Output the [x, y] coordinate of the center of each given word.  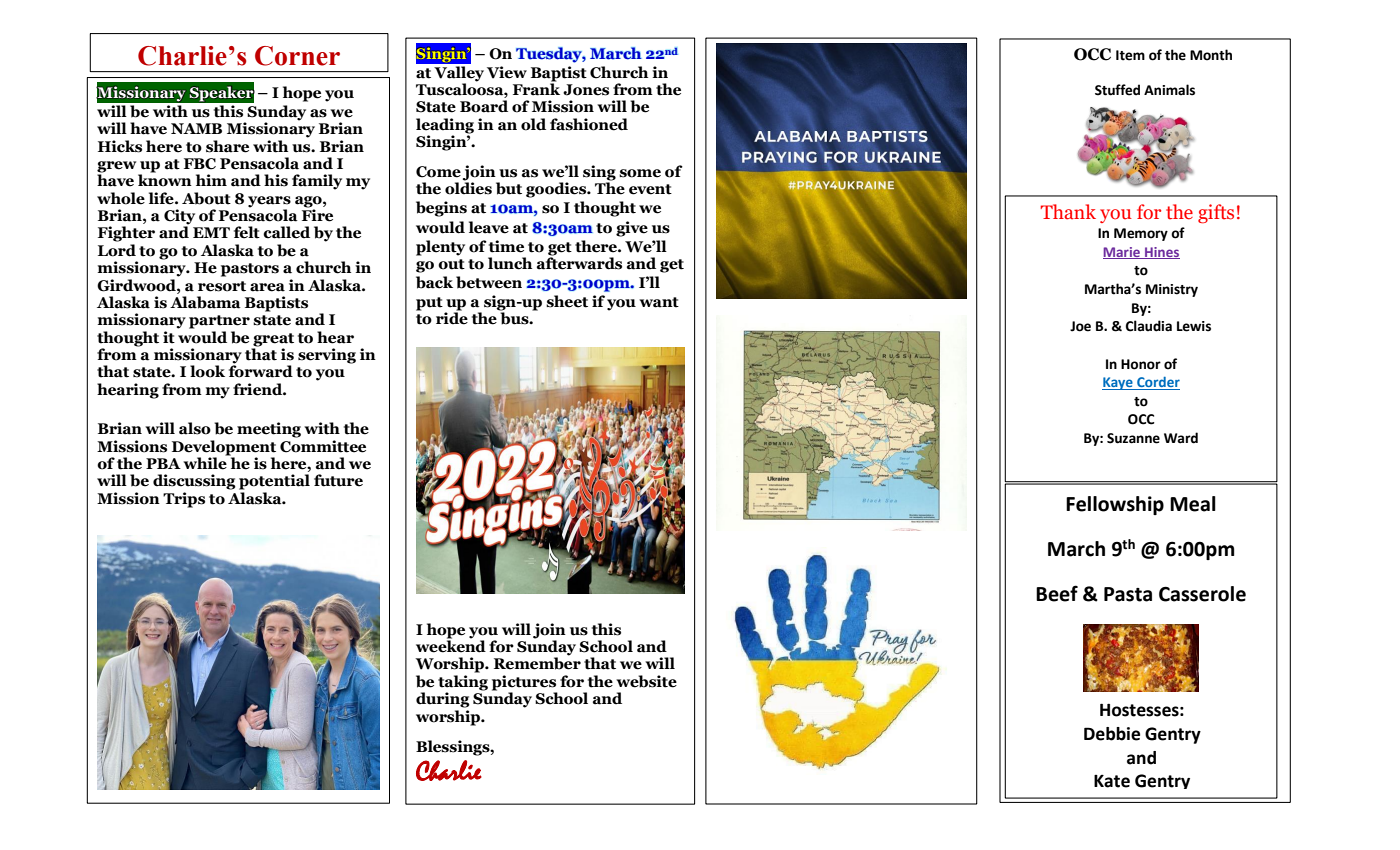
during [443, 700]
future [338, 480]
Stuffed [1117, 90]
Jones [586, 90]
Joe [1080, 326]
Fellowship [1115, 505]
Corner [297, 56]
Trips [184, 500]
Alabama [205, 302]
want [659, 302]
